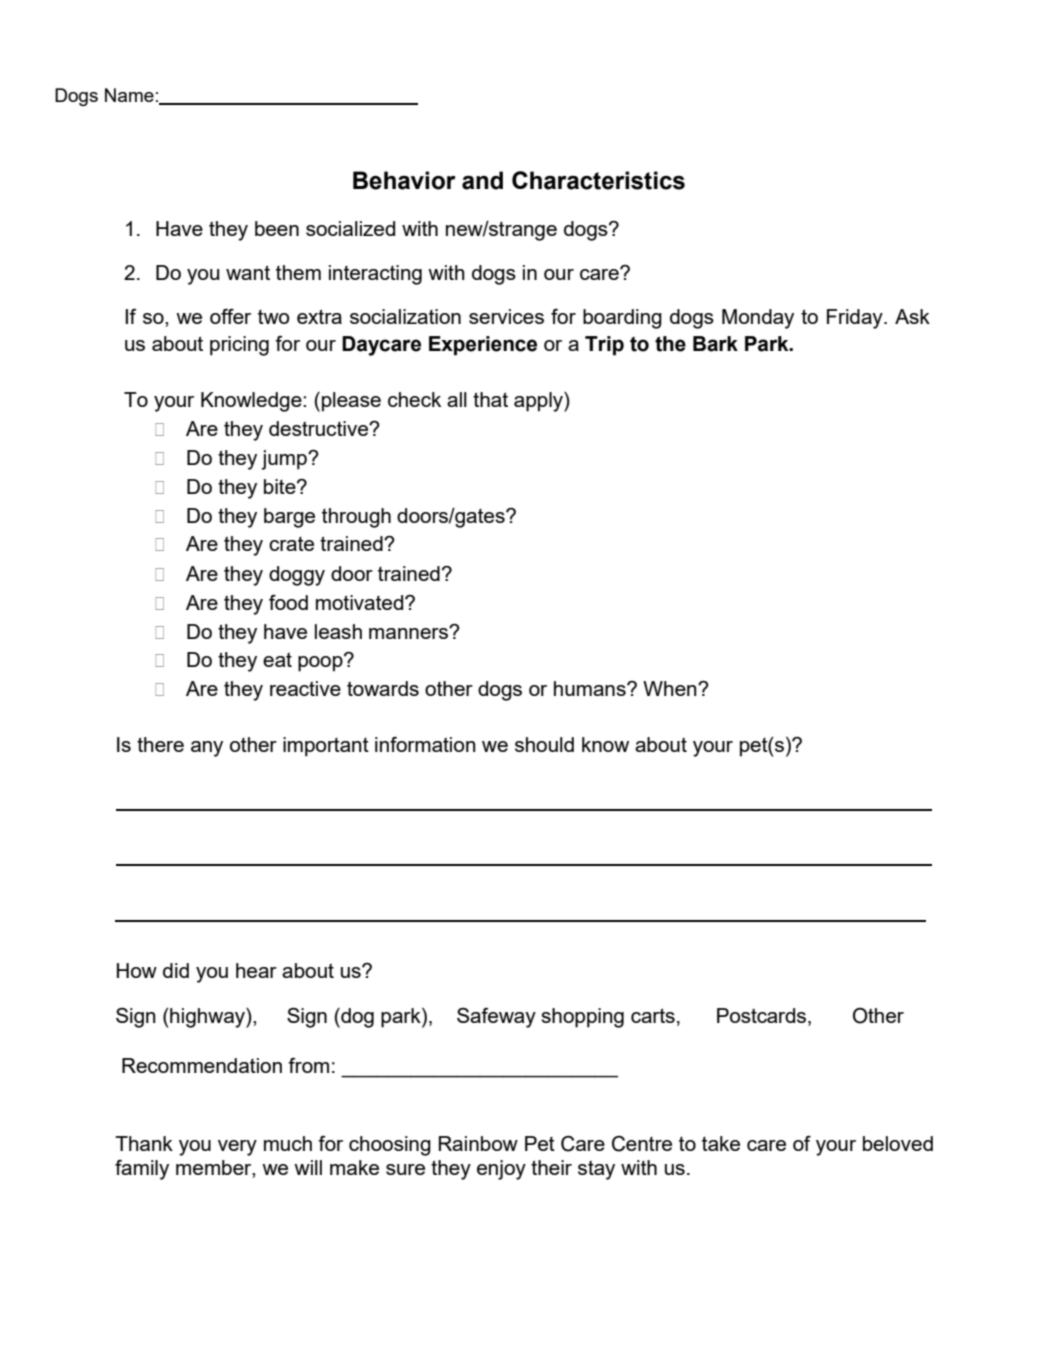 The image size is (1055, 1365). Describe the element at coordinates (591, 688) in the document. I see `humans` at that location.
